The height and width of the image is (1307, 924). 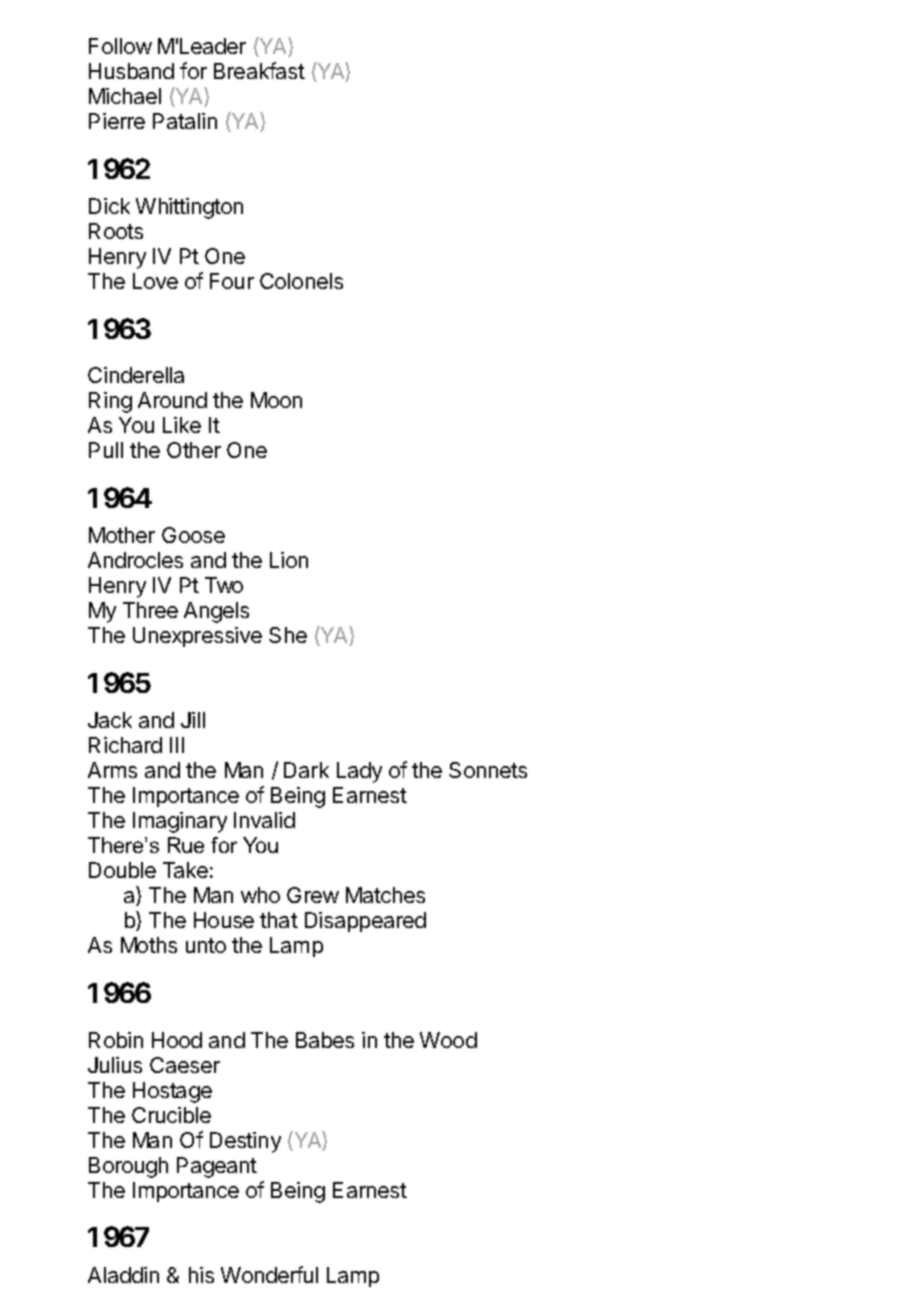 I want to click on Three, so click(x=150, y=610).
